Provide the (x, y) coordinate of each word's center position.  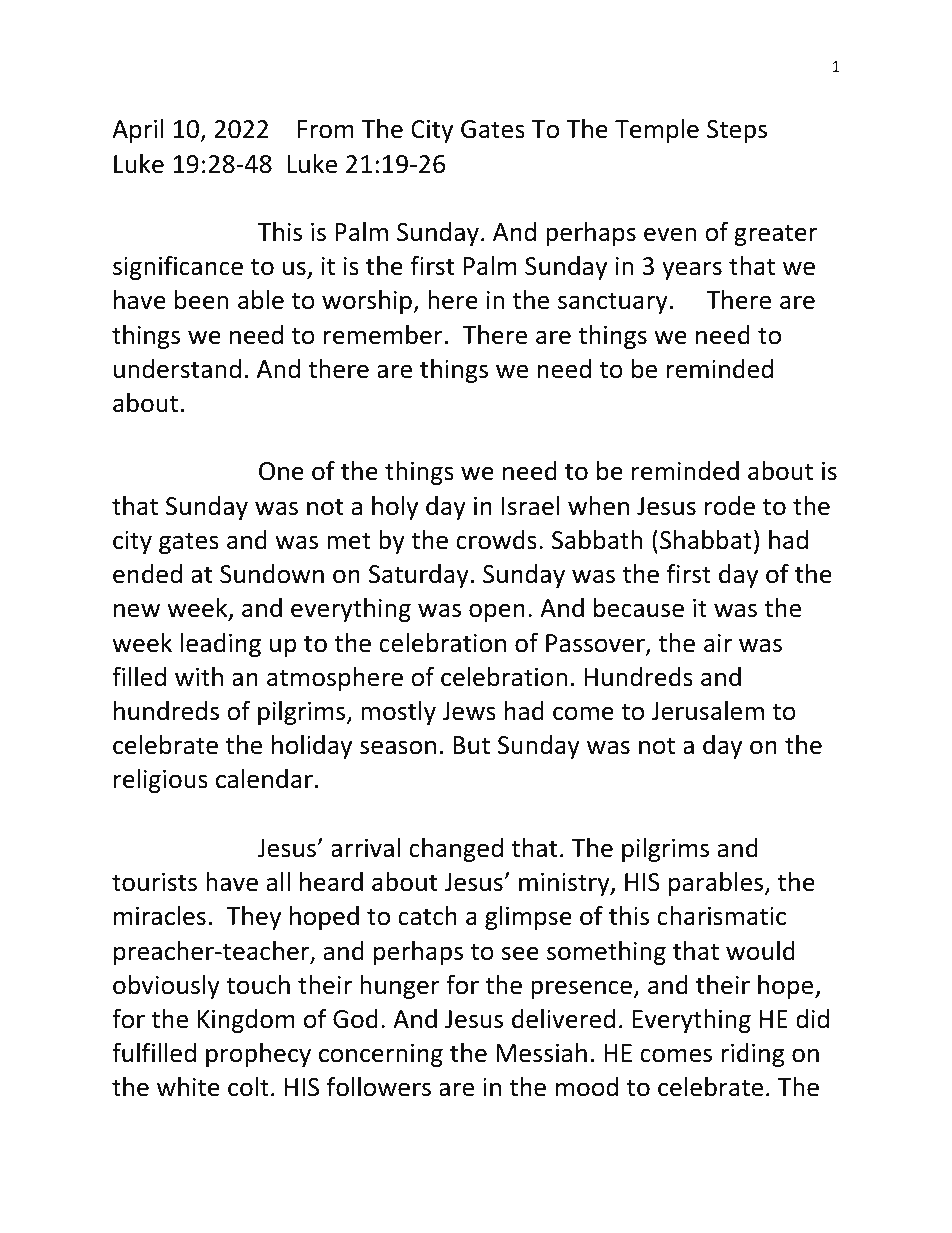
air (718, 643)
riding (753, 1055)
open (497, 612)
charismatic (721, 916)
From (326, 129)
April (138, 131)
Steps (737, 131)
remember (383, 335)
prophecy (258, 1055)
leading (221, 645)
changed (456, 850)
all (278, 882)
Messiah (541, 1053)
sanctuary (613, 303)
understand (177, 369)
